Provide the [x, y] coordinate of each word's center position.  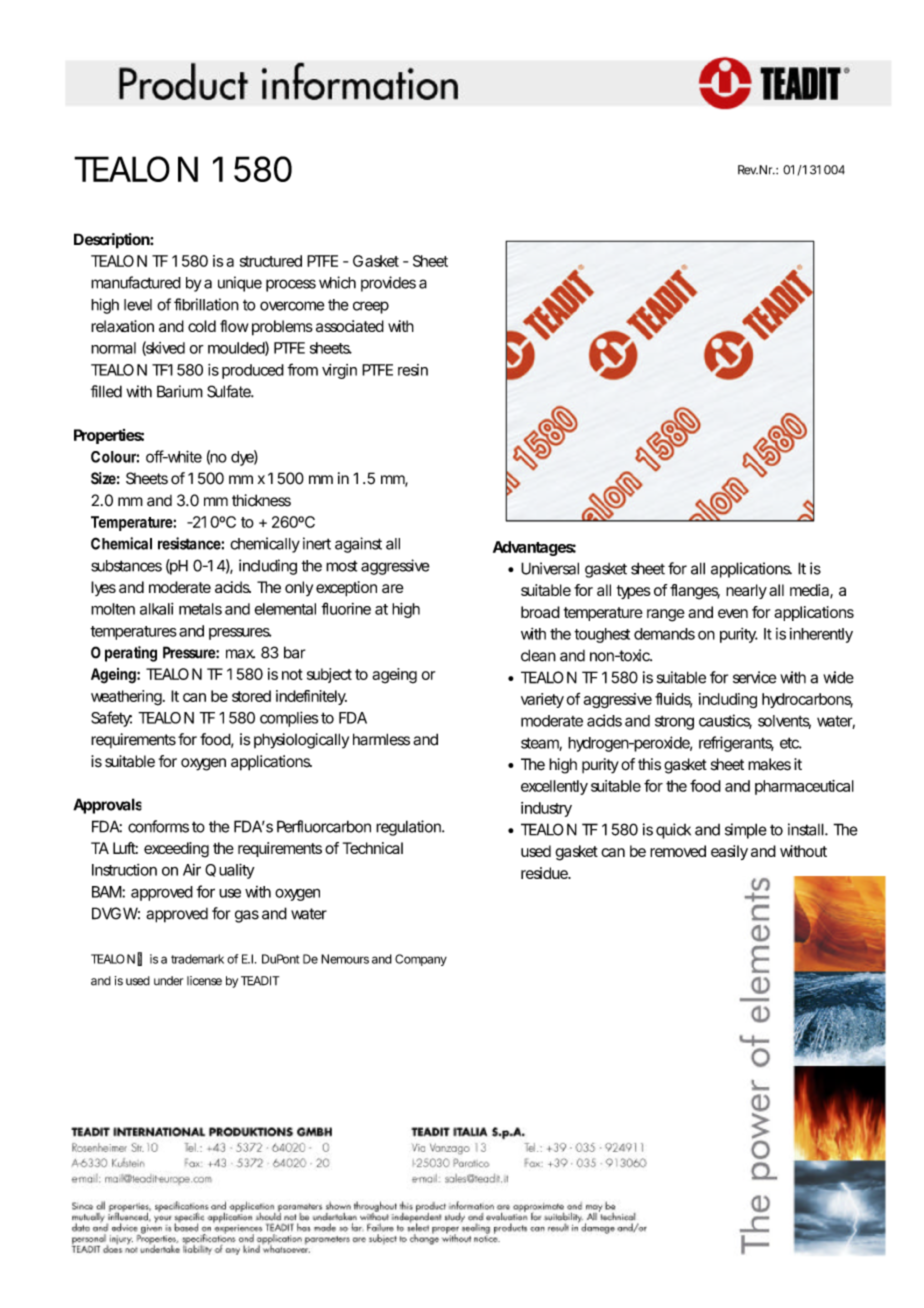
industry [546, 809]
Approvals [107, 806]
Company [421, 960]
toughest [602, 635]
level [138, 305]
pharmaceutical [804, 787]
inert [317, 543]
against [358, 545]
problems [282, 328]
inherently [821, 635]
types [634, 592]
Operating [124, 654]
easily [729, 852]
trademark [197, 959]
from [301, 369]
